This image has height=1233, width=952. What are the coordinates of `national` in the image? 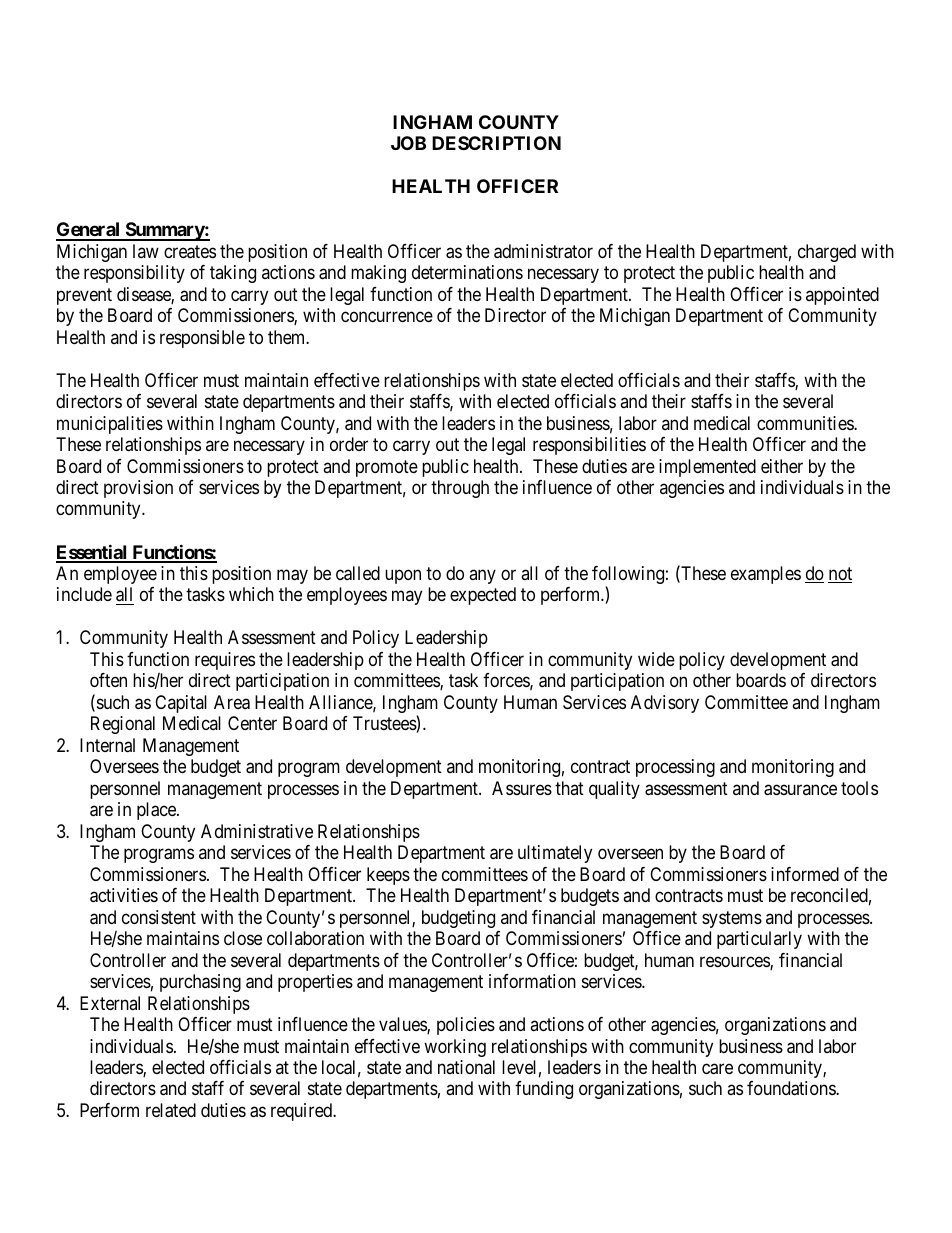 It's located at (466, 1067).
